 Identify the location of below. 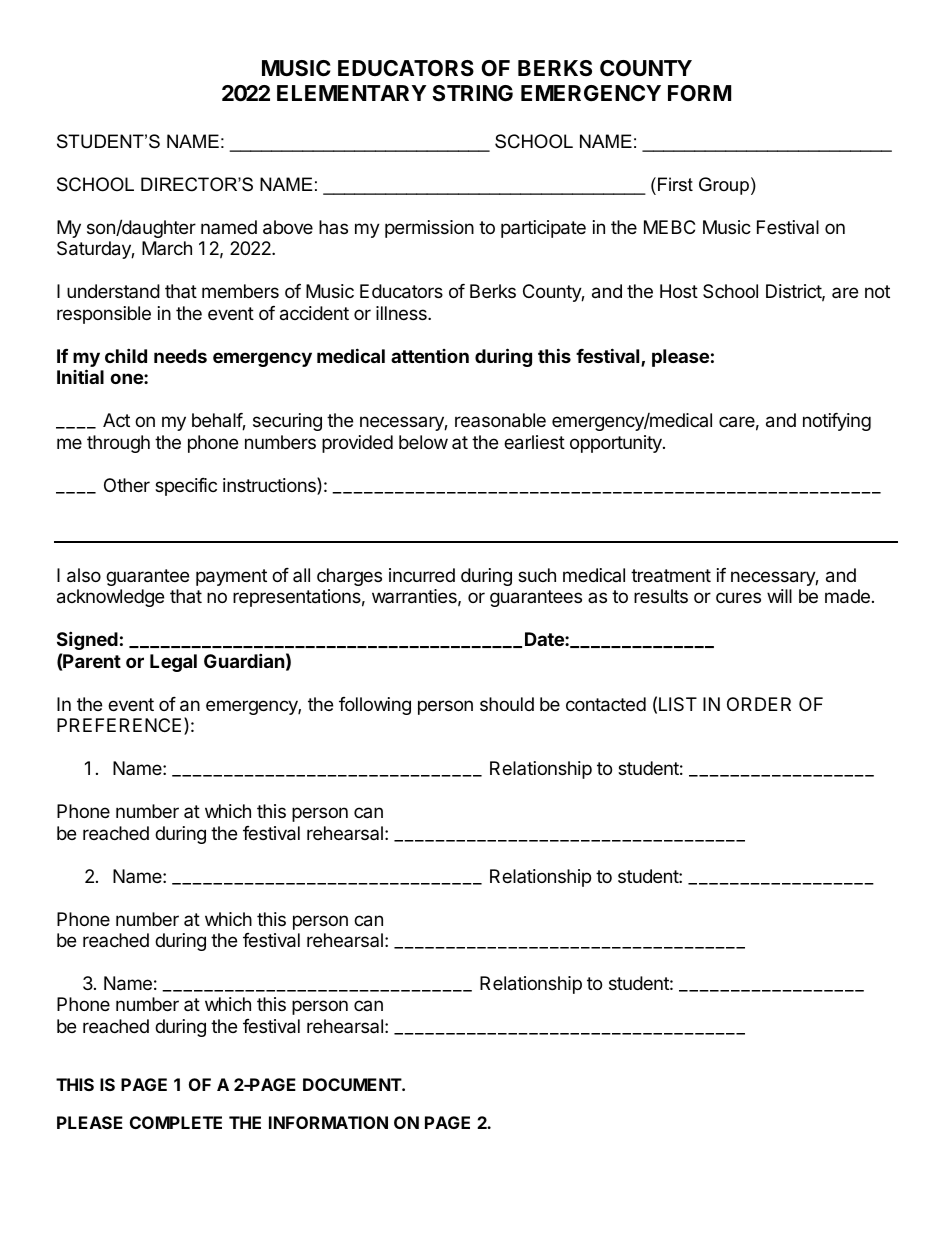
(423, 442).
